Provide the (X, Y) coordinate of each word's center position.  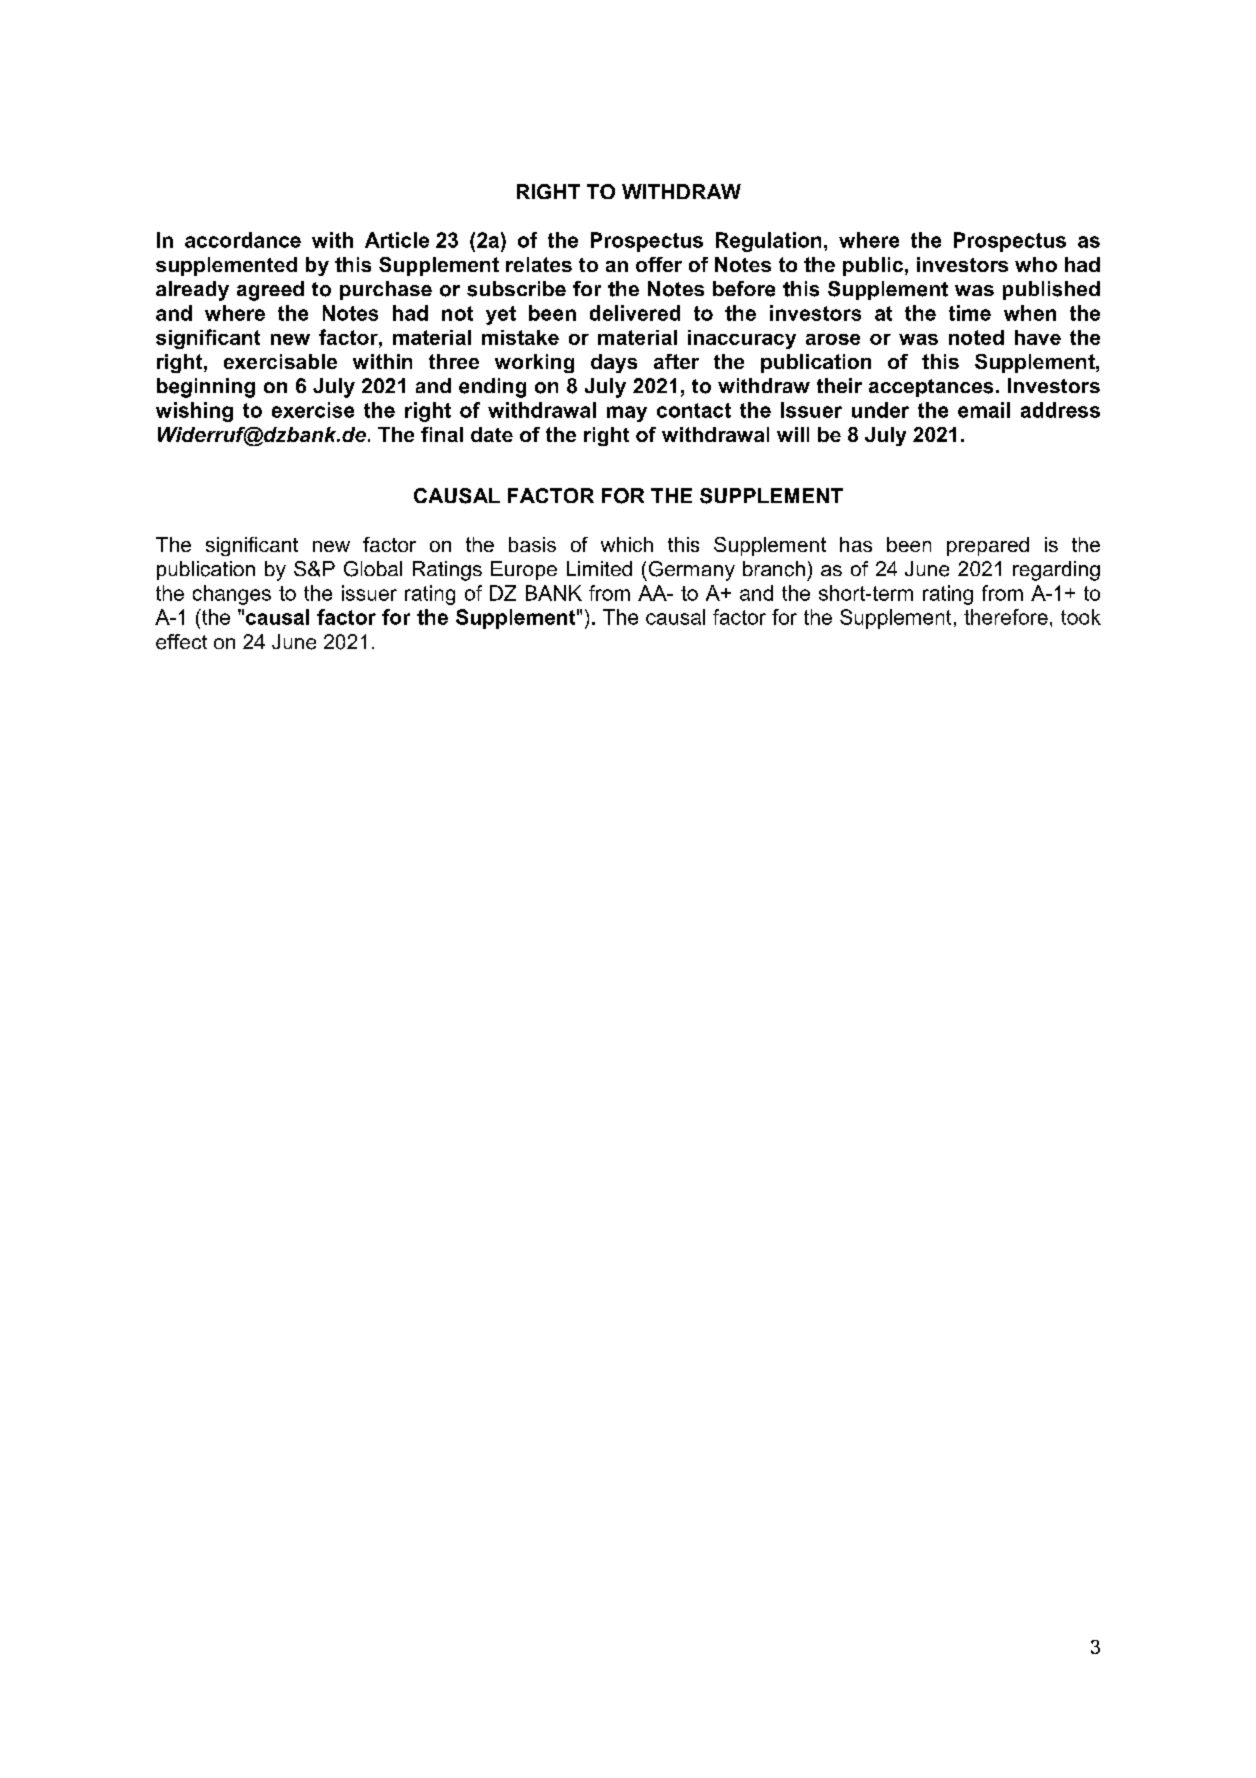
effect (181, 642)
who (1036, 264)
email (984, 410)
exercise (313, 410)
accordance (243, 240)
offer (659, 264)
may (627, 414)
